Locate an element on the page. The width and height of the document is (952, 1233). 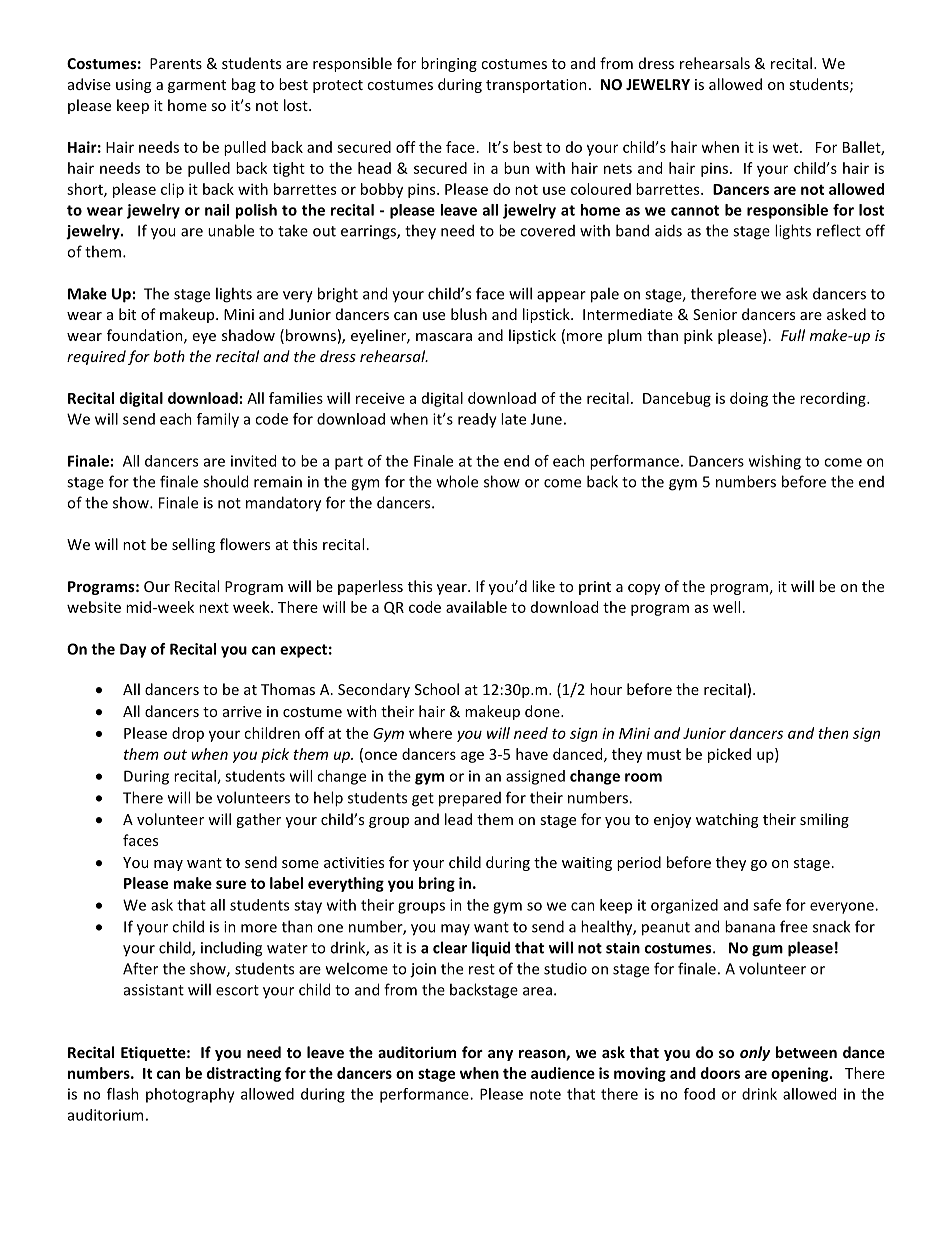
bit is located at coordinates (127, 314).
